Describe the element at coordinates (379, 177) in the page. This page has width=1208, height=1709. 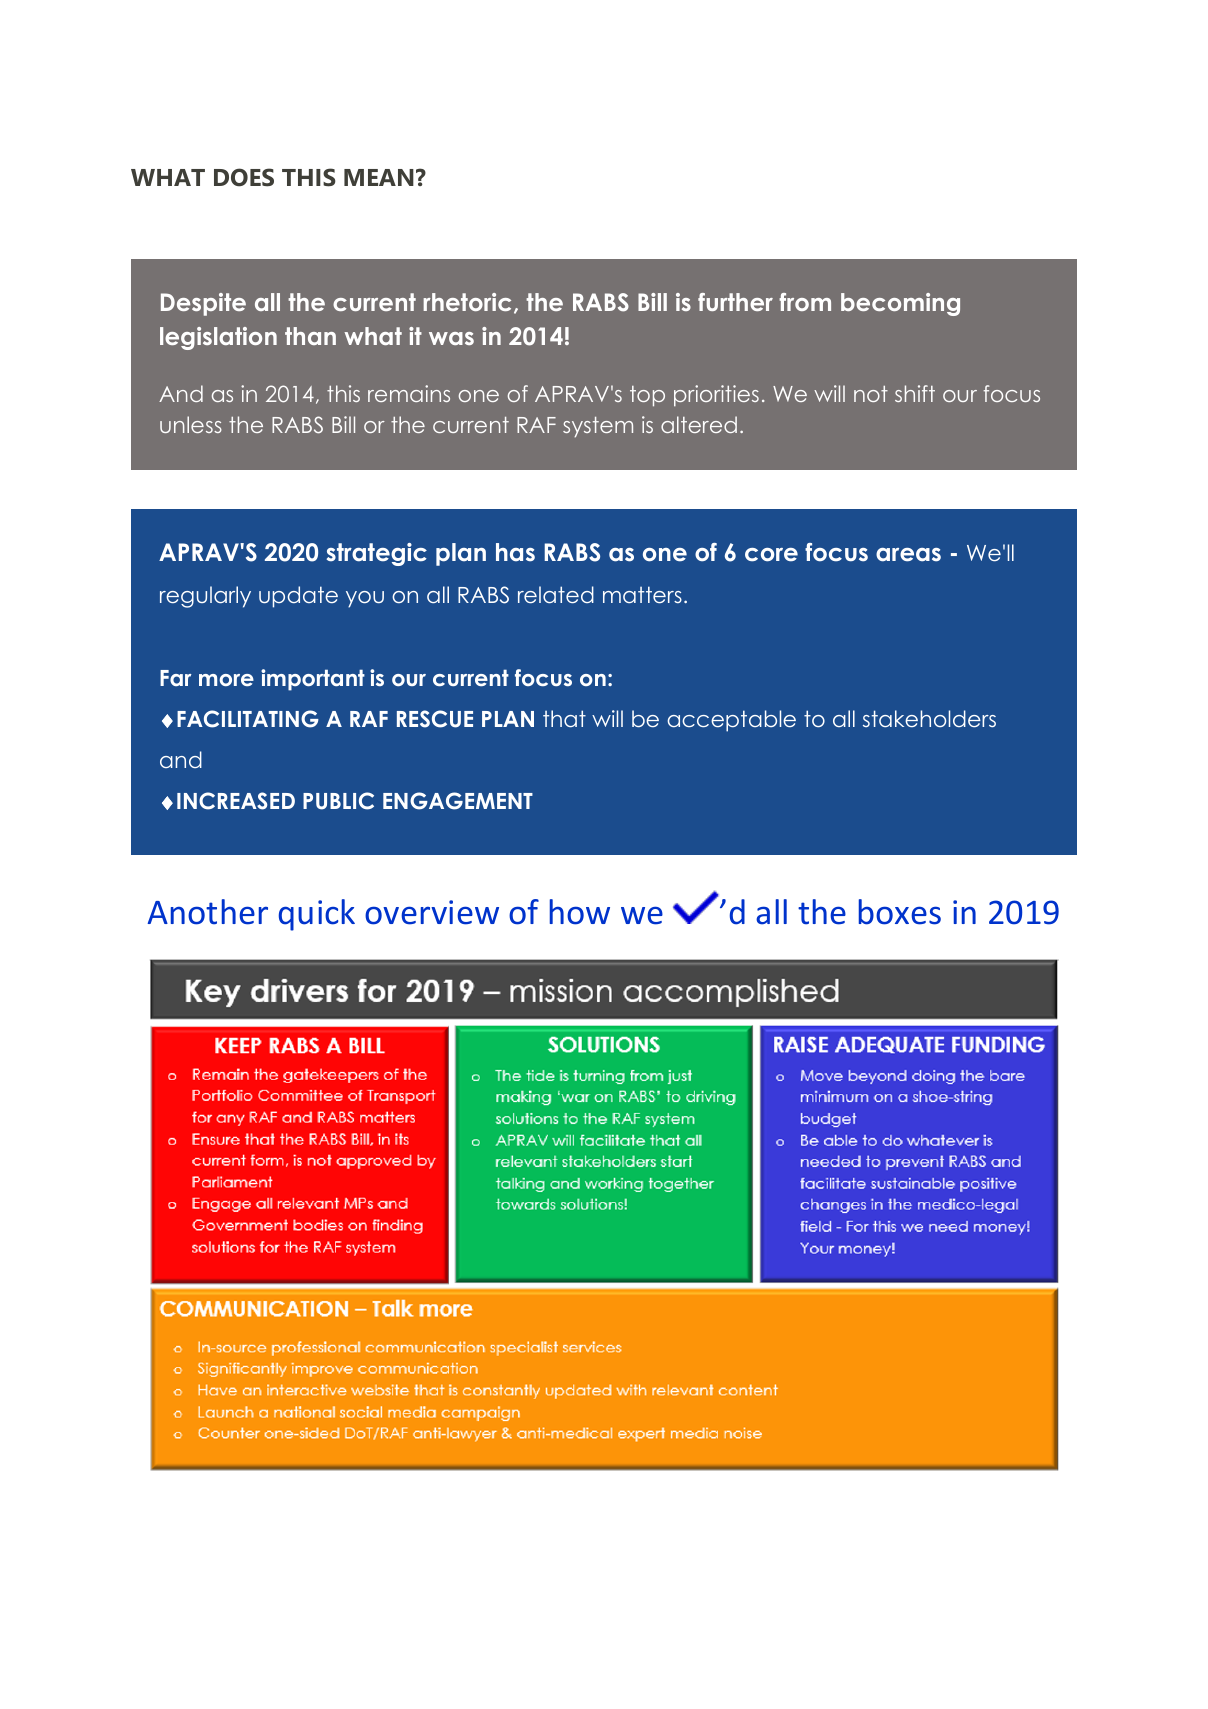
I see `MEAN` at that location.
